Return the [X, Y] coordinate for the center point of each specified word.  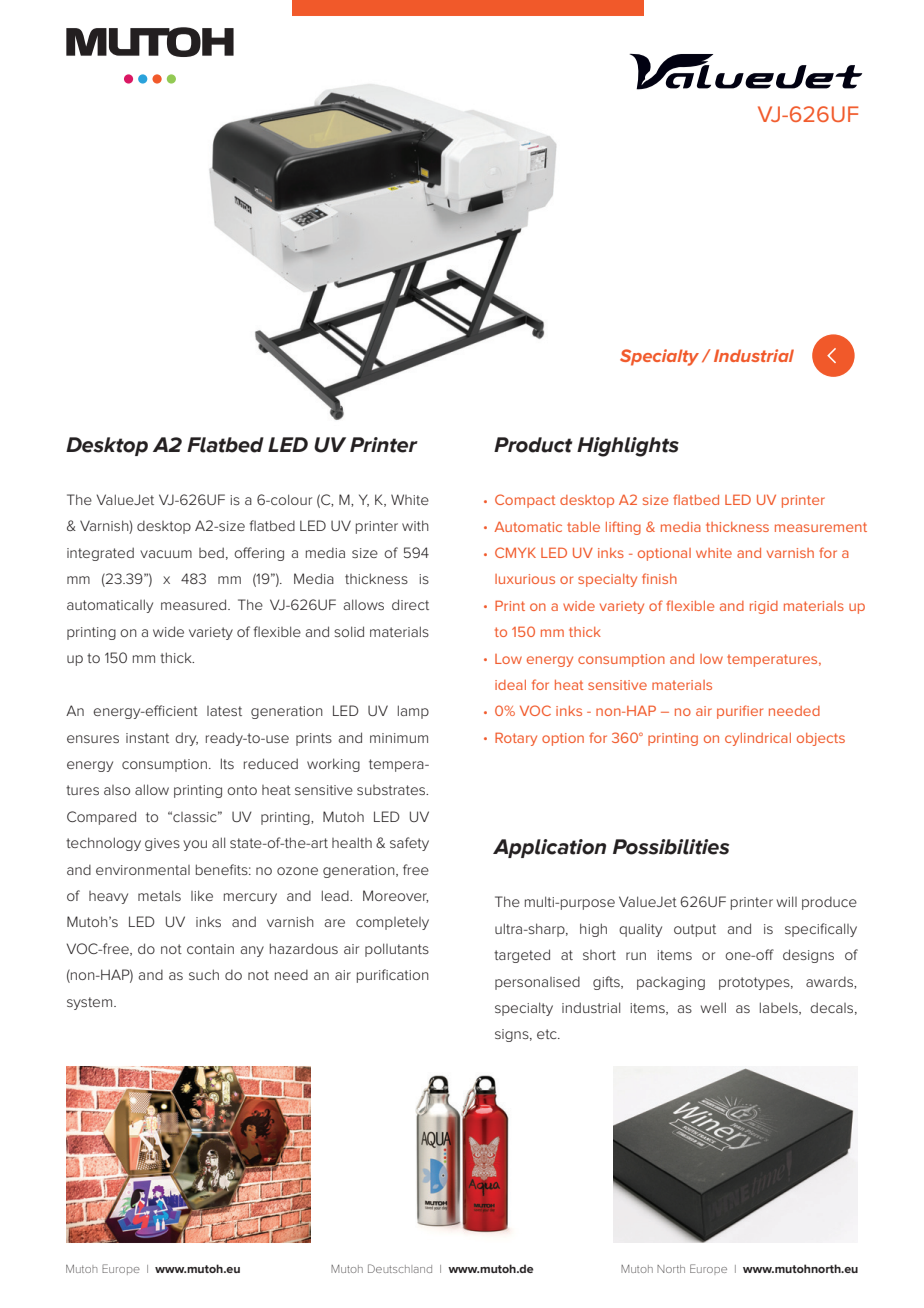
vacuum [166, 554]
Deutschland [400, 1268]
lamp [413, 712]
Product [533, 445]
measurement [821, 527]
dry [186, 739]
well [713, 1007]
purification [393, 976]
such [204, 974]
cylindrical [758, 739]
